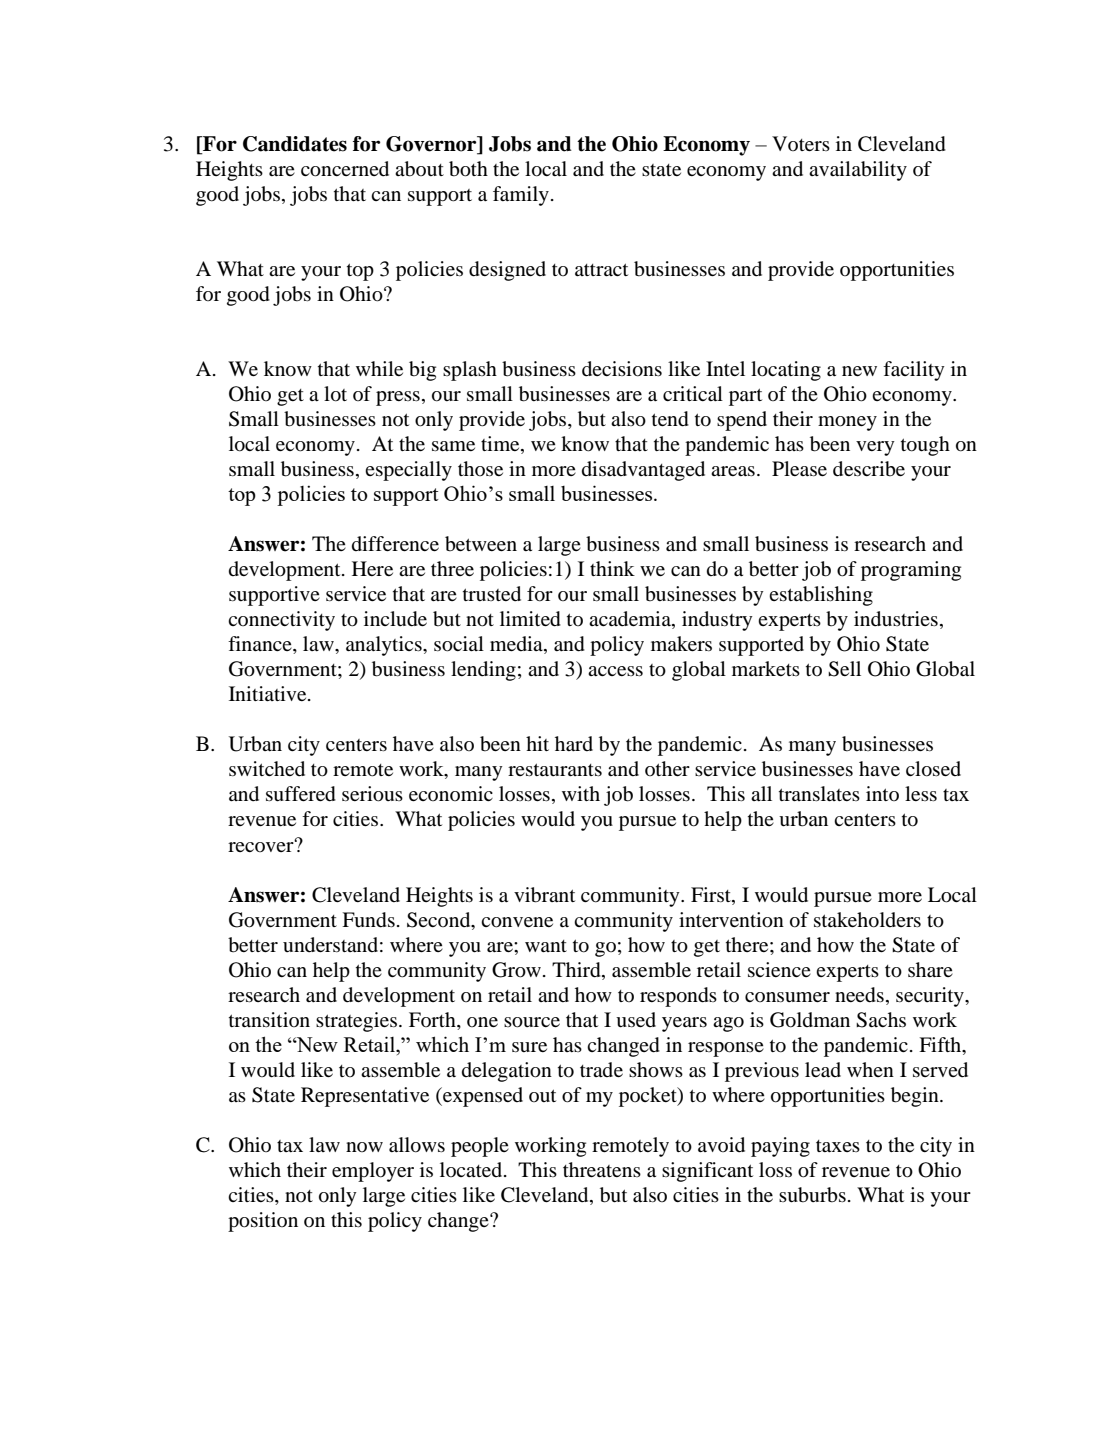  What do you see at coordinates (373, 1172) in the image?
I see `employer` at bounding box center [373, 1172].
